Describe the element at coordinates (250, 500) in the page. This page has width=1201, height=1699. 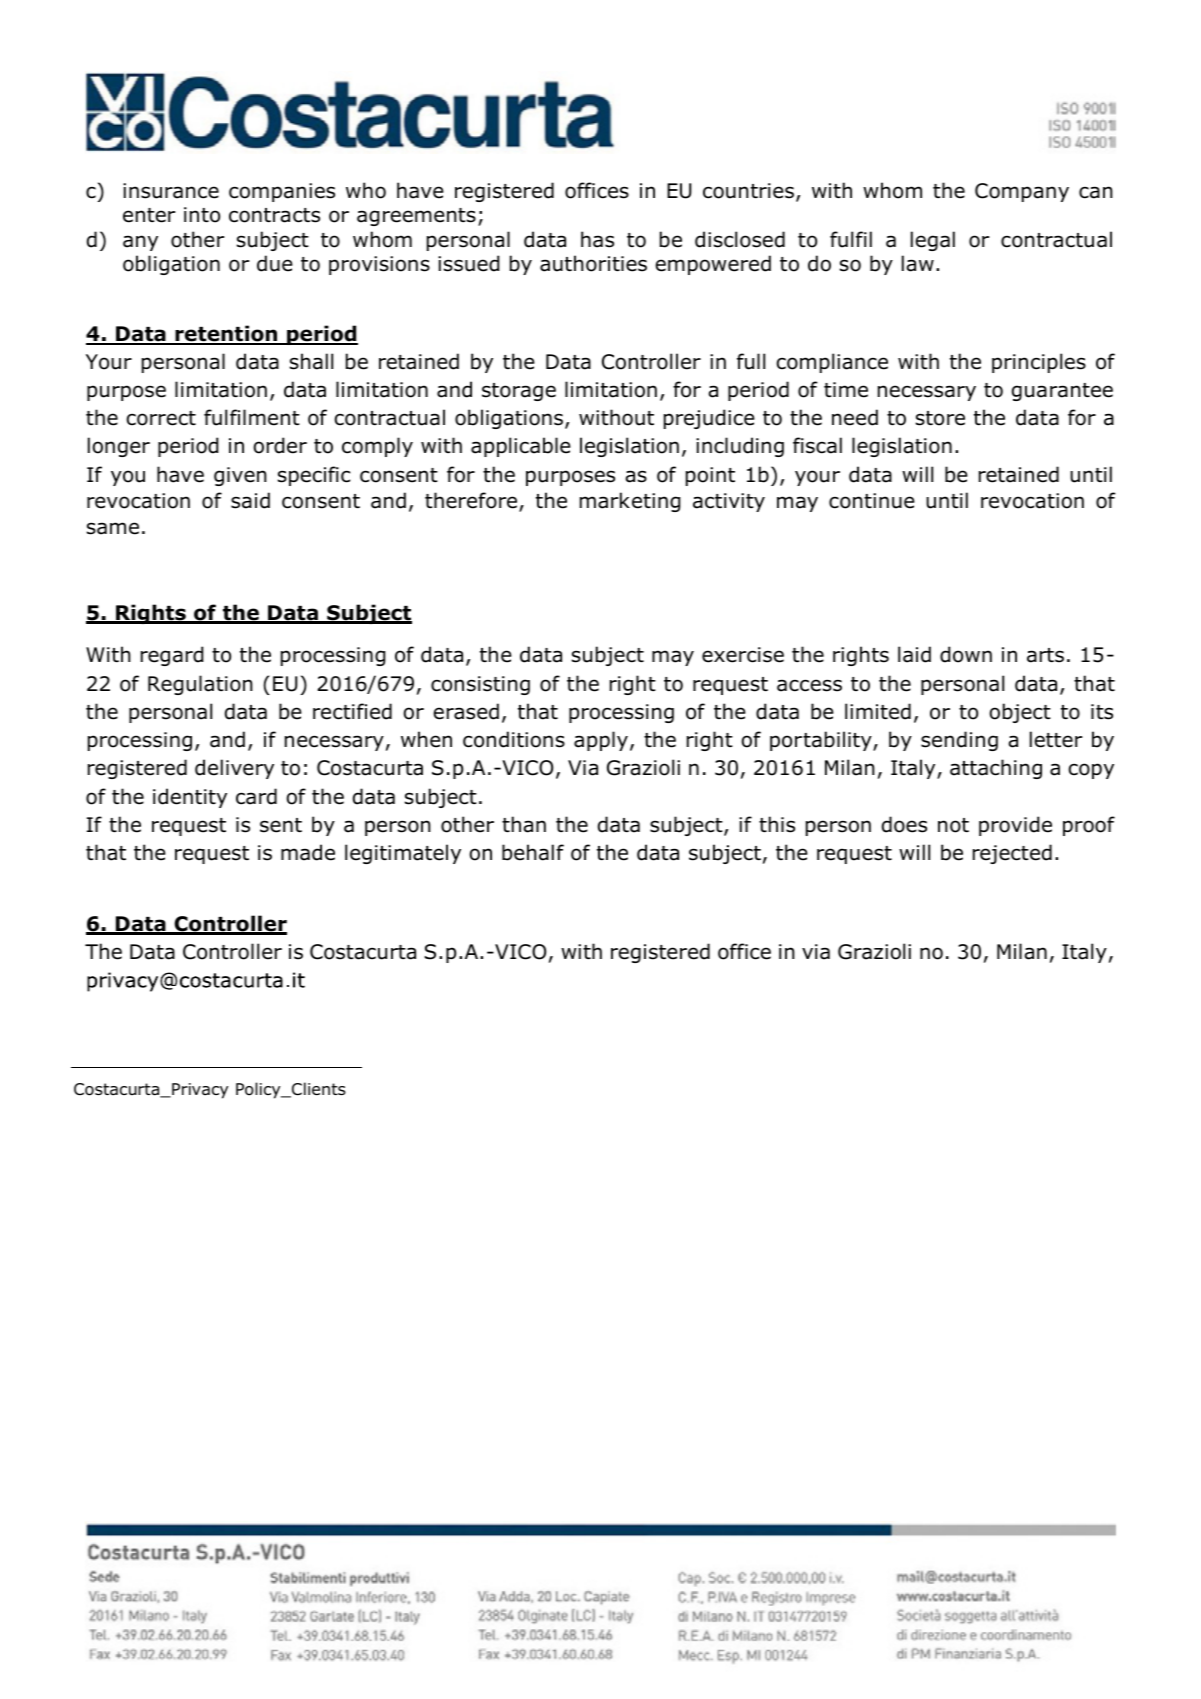
I see `said` at that location.
